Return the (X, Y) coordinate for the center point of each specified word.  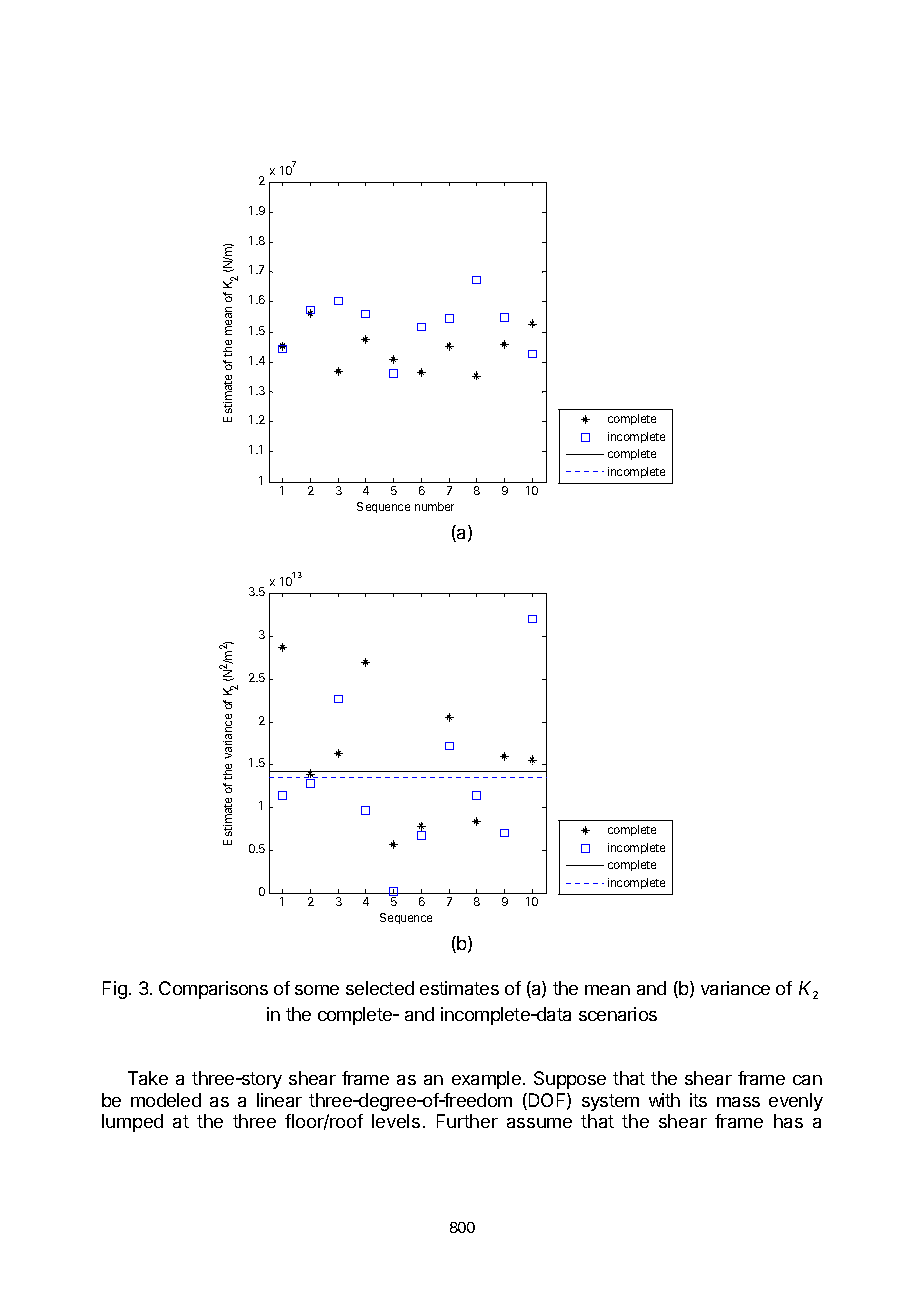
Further (467, 1121)
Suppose (570, 1080)
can (807, 1080)
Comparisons (213, 990)
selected (380, 988)
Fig (115, 990)
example (486, 1080)
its (698, 1100)
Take (148, 1078)
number (434, 506)
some (317, 990)
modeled (166, 1100)
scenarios (618, 1014)
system (610, 1102)
